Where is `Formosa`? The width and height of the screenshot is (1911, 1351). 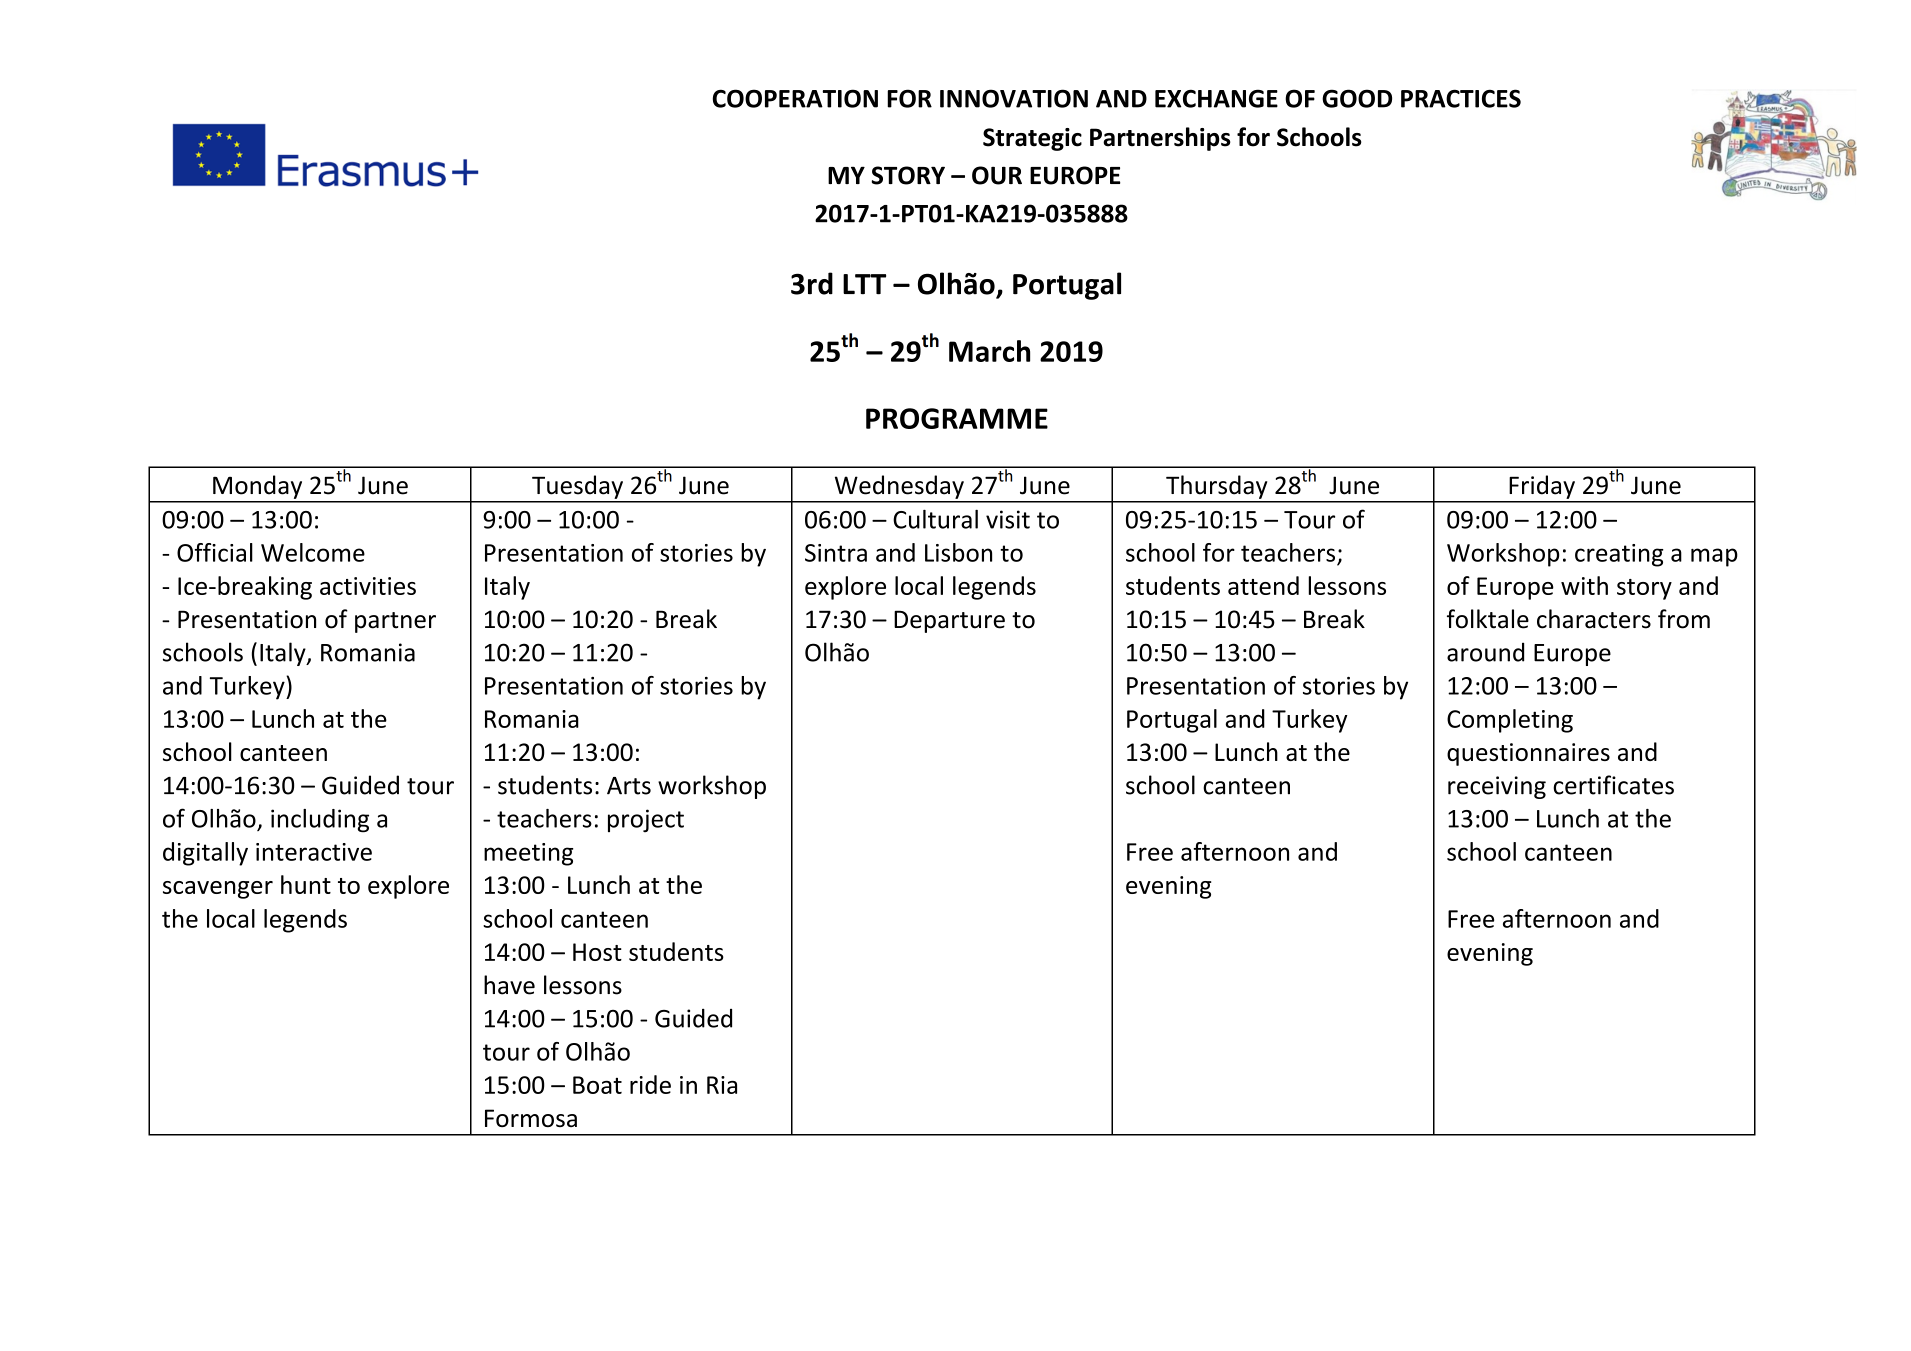
Formosa is located at coordinates (531, 1118).
